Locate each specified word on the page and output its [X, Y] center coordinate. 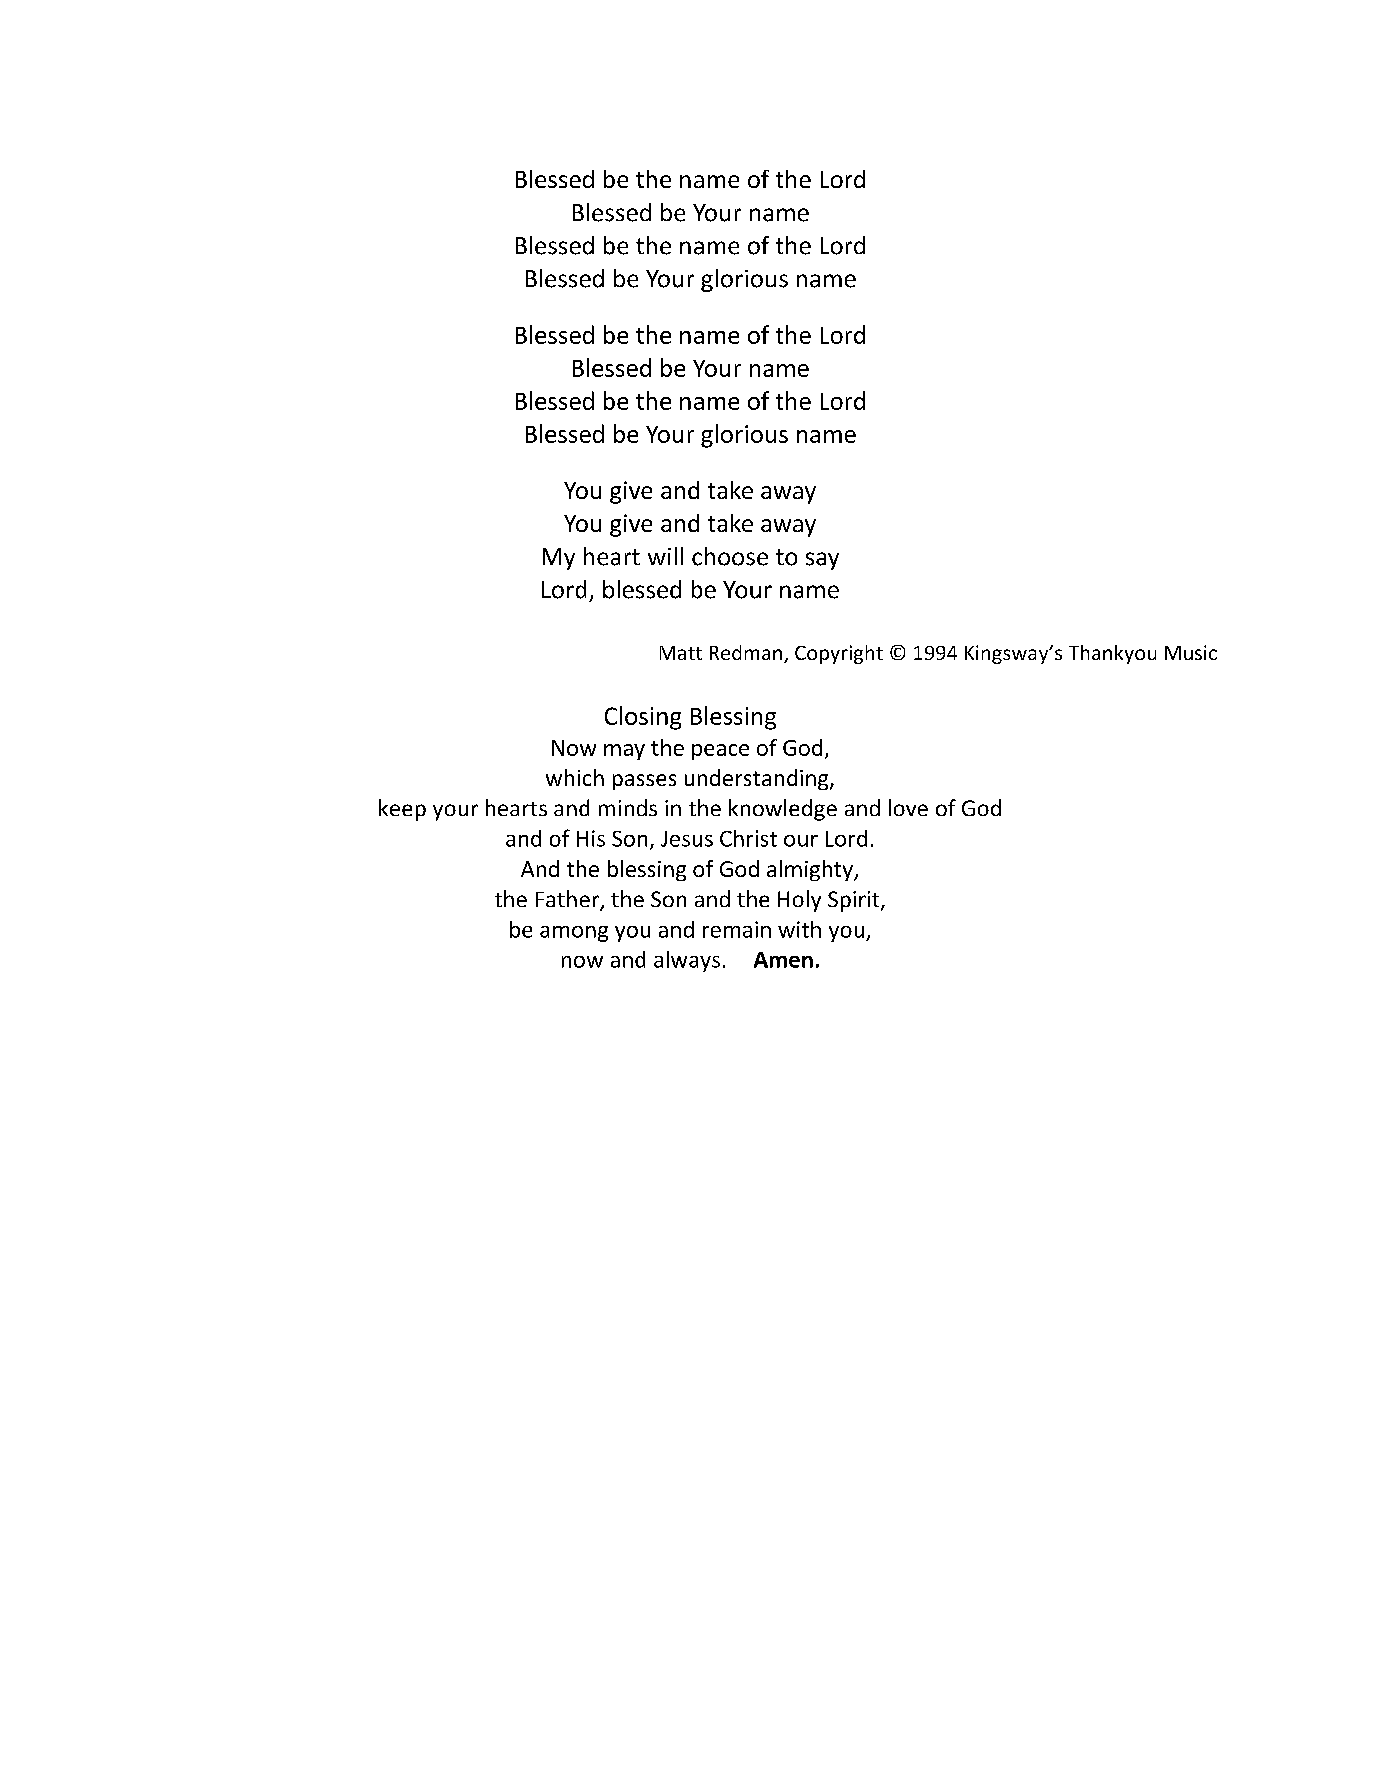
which [575, 777]
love [908, 807]
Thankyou [1112, 654]
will [665, 556]
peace [720, 752]
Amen [783, 960]
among [574, 934]
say [822, 561]
